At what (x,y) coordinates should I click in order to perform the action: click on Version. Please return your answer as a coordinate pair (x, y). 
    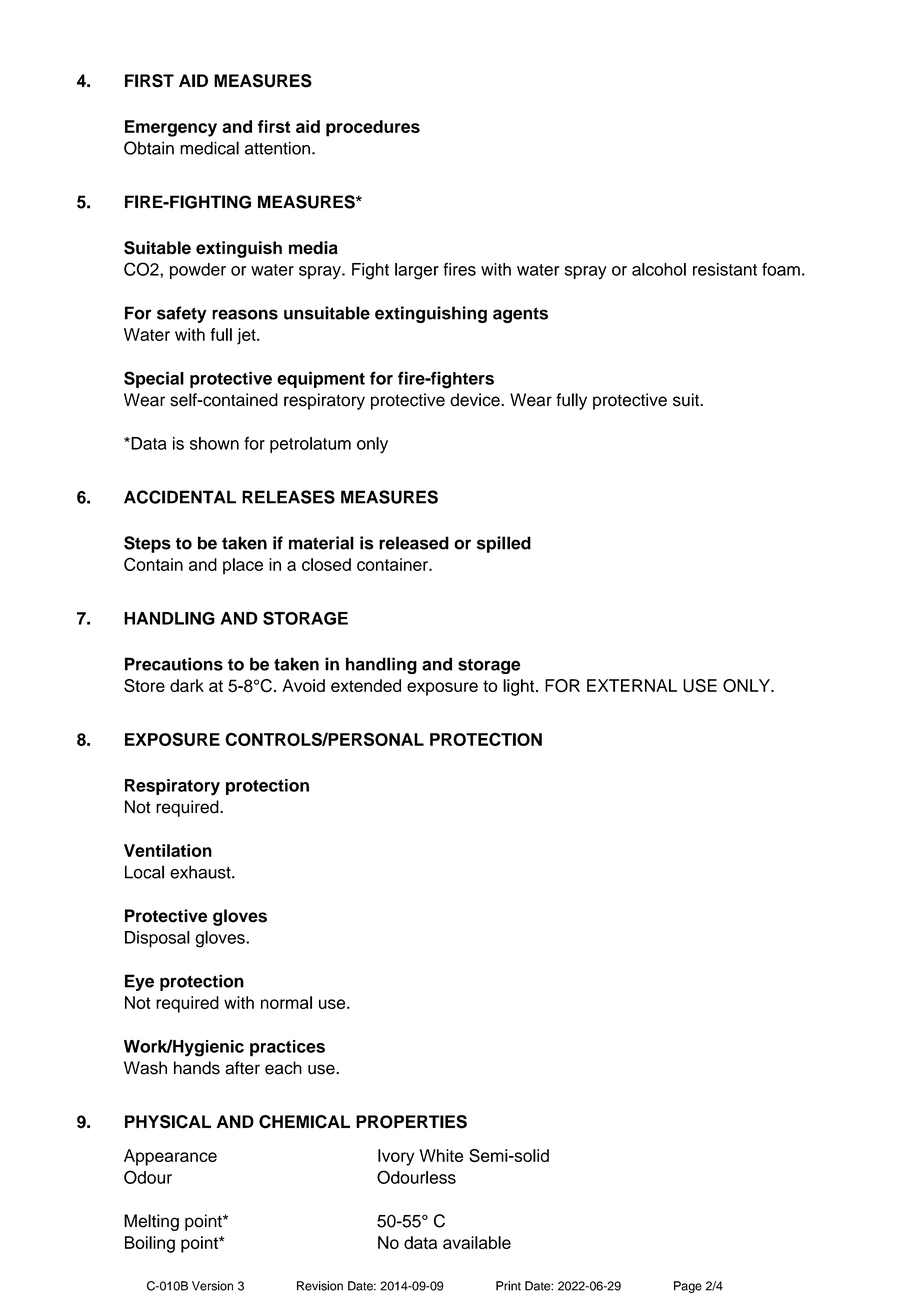
    Looking at the image, I should click on (212, 1286).
